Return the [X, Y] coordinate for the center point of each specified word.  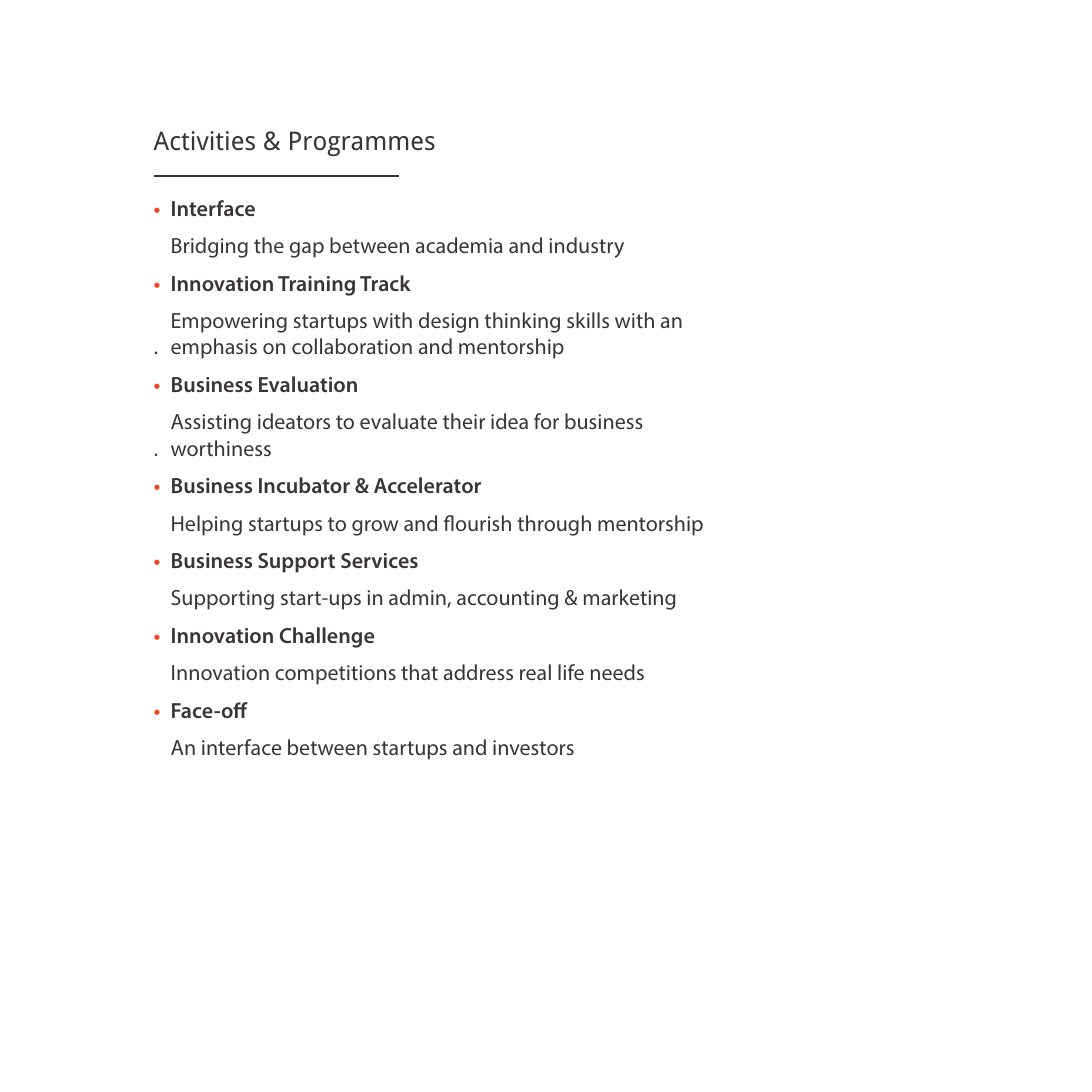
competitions [335, 675]
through [554, 525]
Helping [207, 525]
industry [586, 247]
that [419, 672]
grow [375, 528]
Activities [204, 140]
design [448, 322]
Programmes [362, 143]
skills [588, 320]
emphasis [214, 348]
